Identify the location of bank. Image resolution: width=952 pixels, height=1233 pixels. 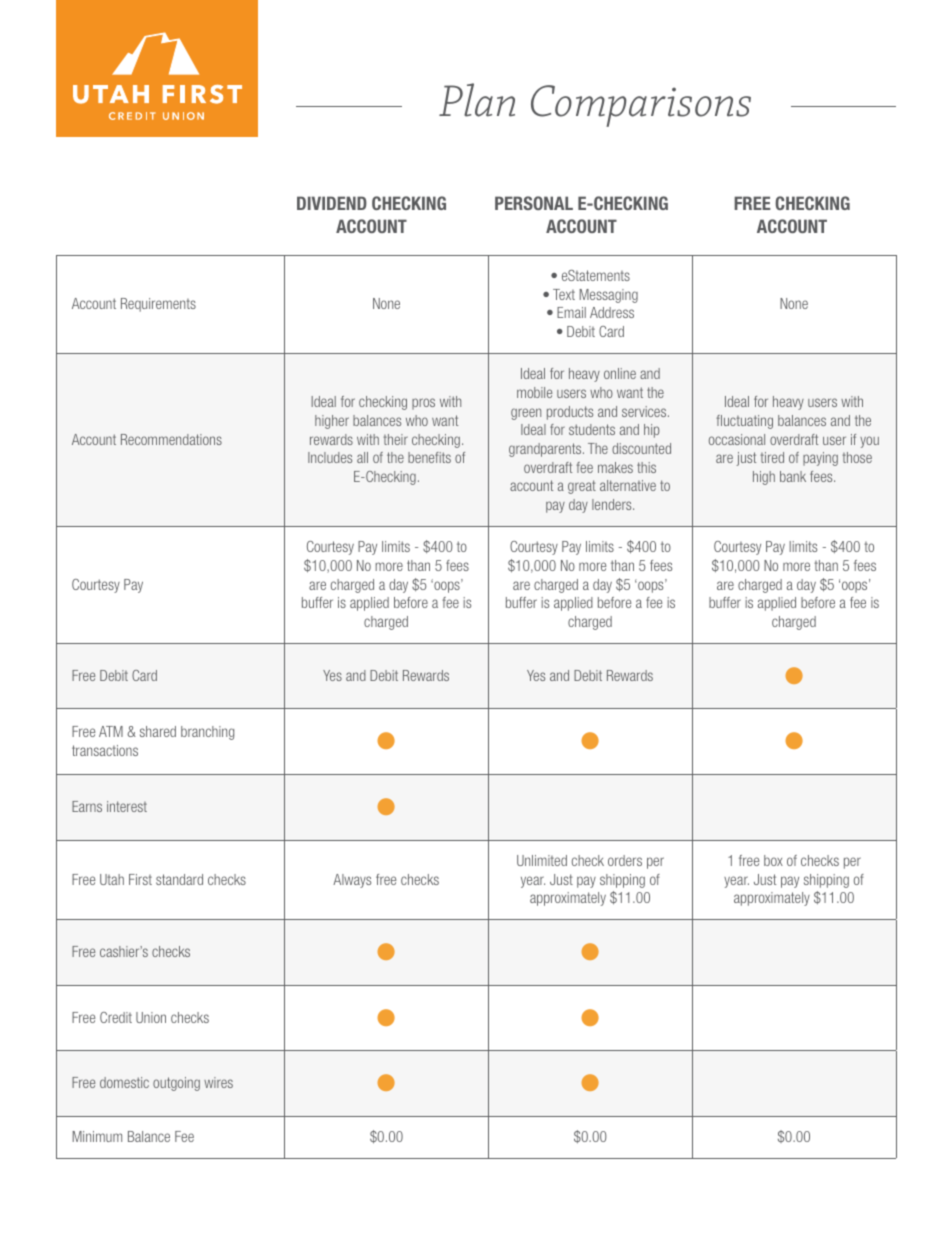
(793, 476).
